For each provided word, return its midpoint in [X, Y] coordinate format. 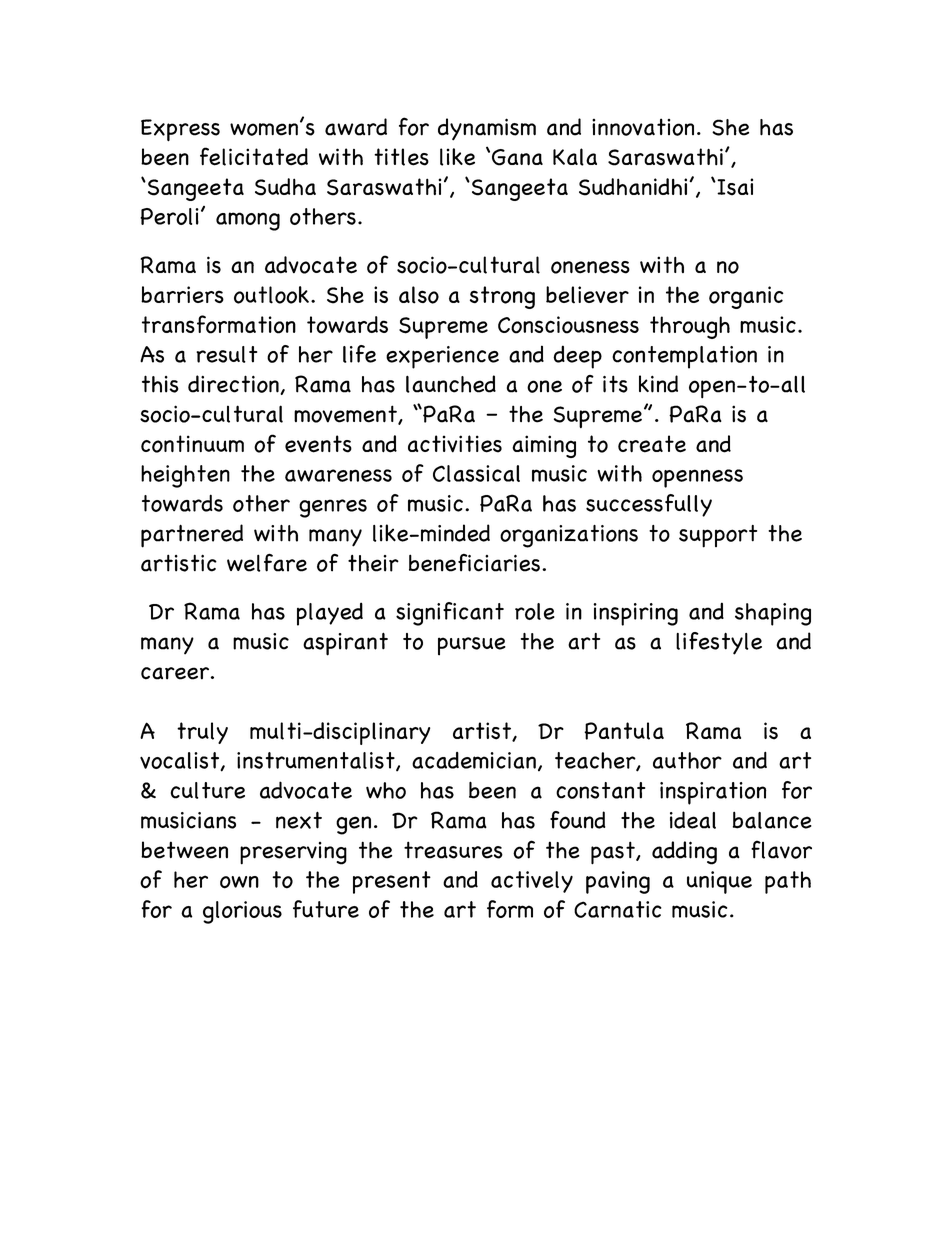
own [239, 882]
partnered [192, 536]
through [690, 327]
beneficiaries [476, 563]
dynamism [487, 129]
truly [202, 733]
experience [442, 357]
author [687, 760]
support [718, 536]
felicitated [254, 156]
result [226, 354]
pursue [472, 646]
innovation [643, 127]
